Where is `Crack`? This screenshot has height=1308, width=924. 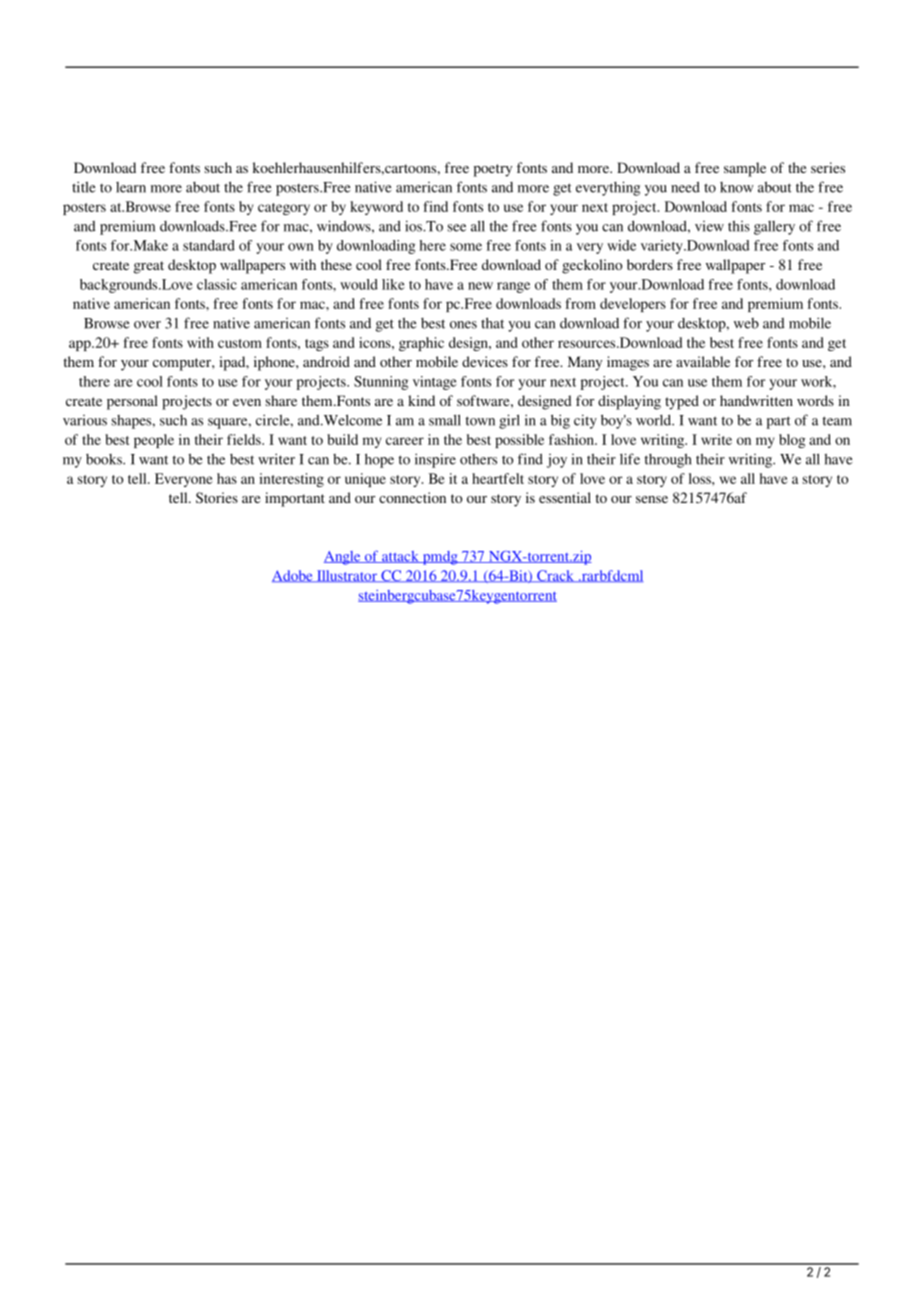 Crack is located at coordinates (555, 576).
